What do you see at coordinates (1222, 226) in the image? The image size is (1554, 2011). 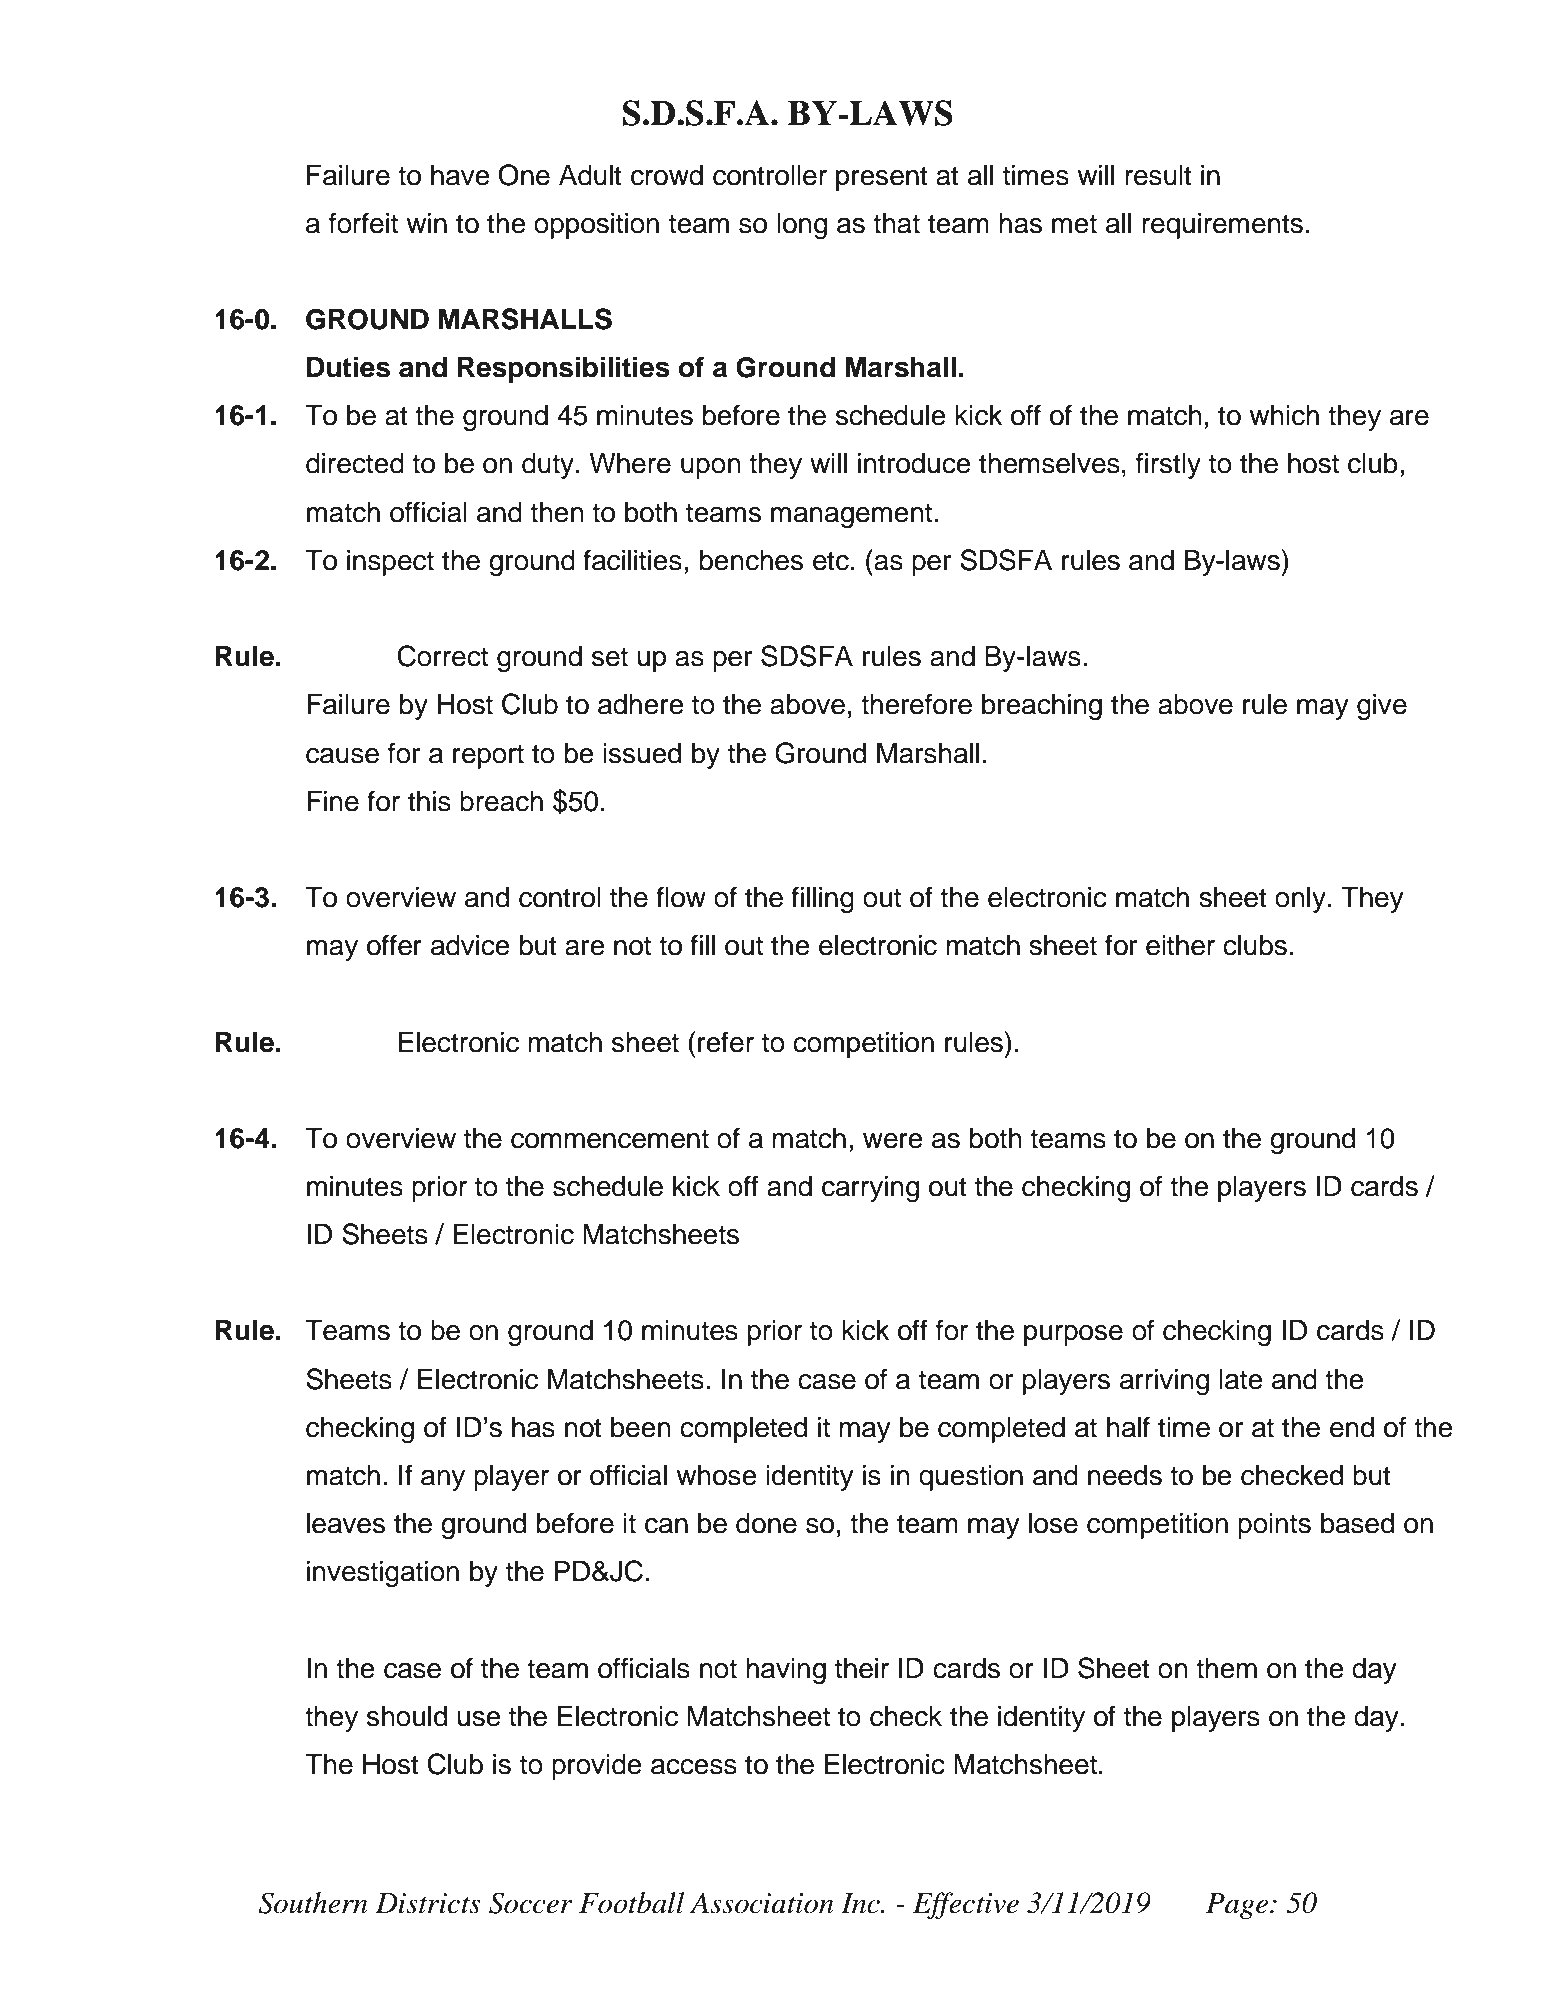 I see `requirements` at bounding box center [1222, 226].
